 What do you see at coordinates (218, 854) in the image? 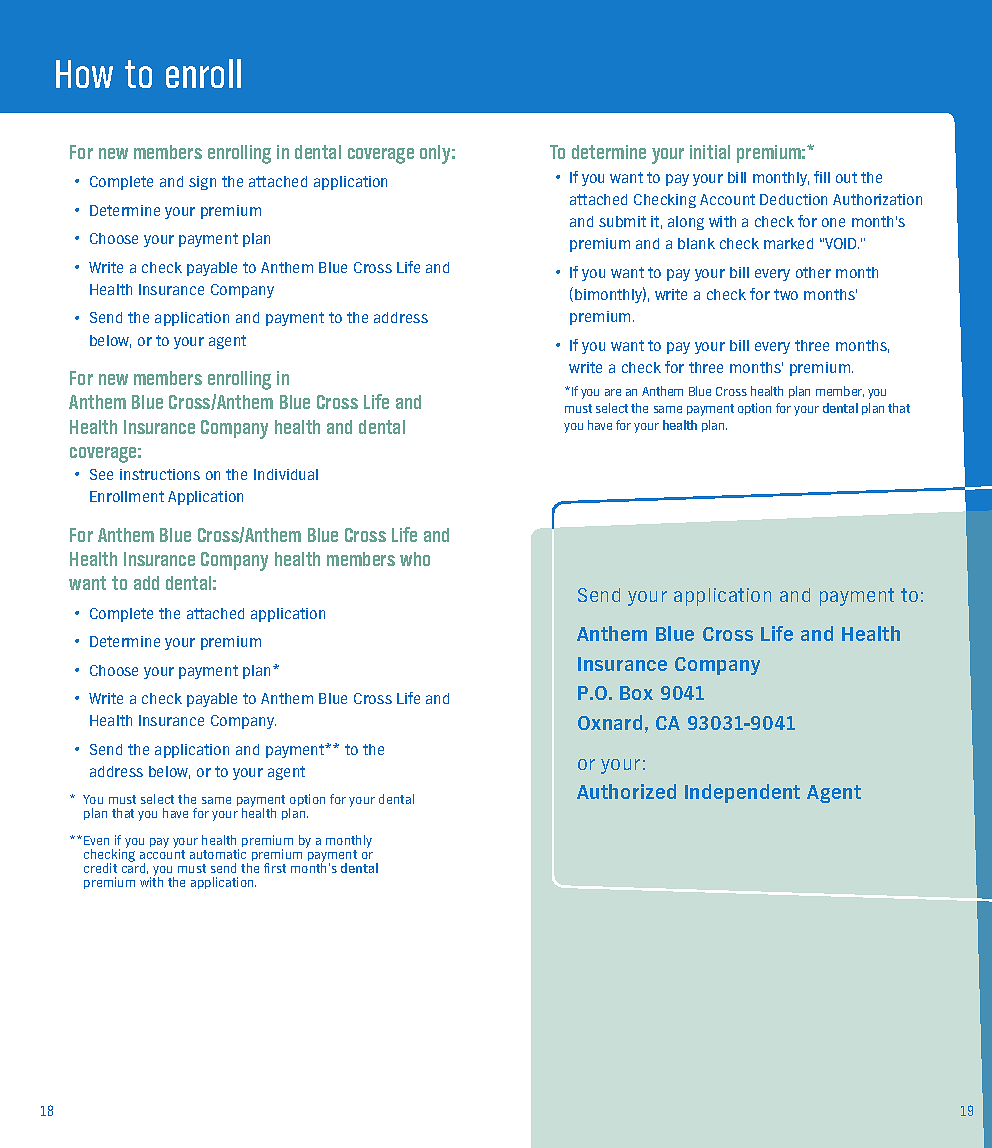
I see `automatic` at bounding box center [218, 854].
